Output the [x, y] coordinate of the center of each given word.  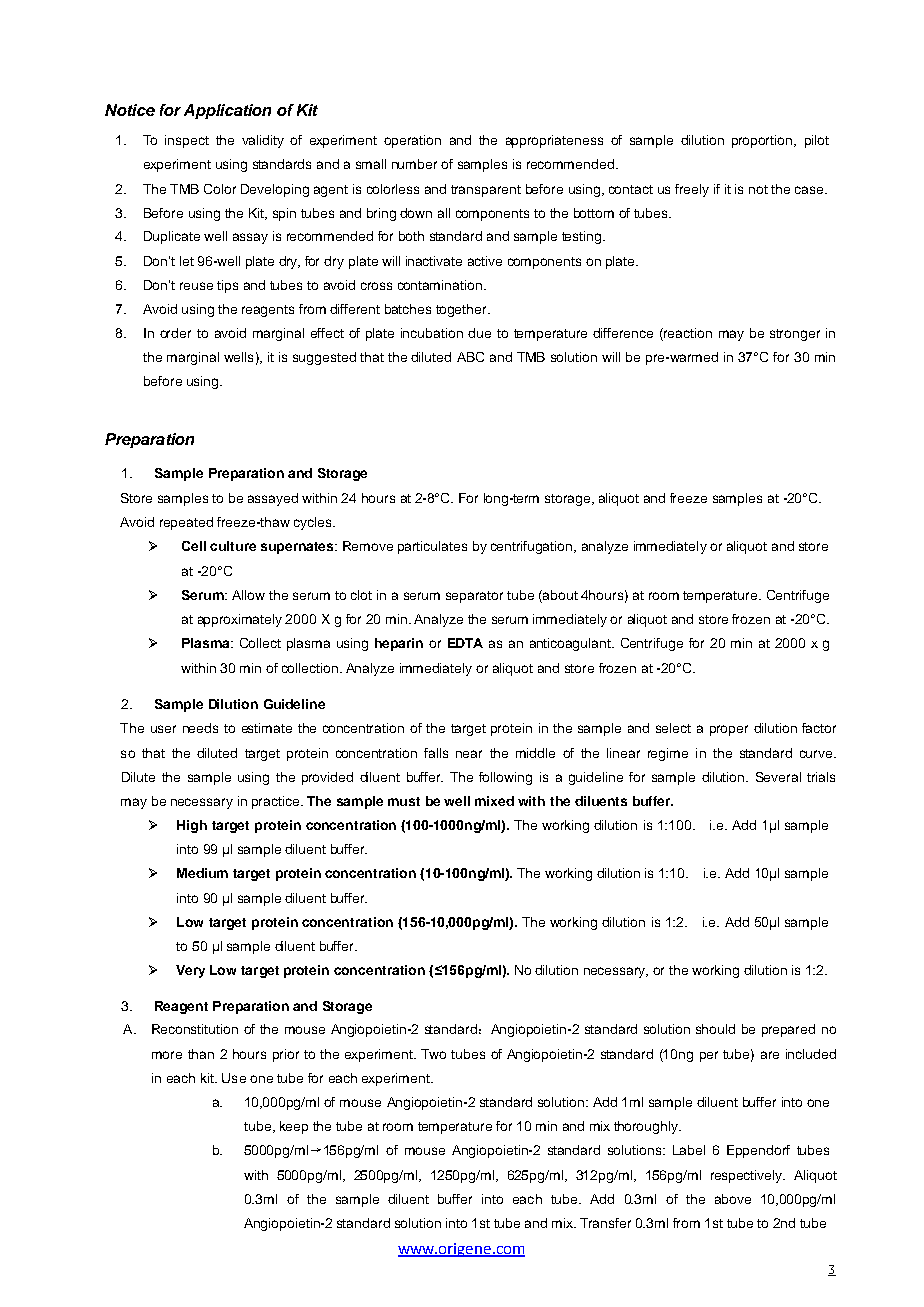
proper [729, 730]
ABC [470, 357]
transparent [486, 191]
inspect [187, 141]
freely [692, 190]
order [175, 333]
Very [190, 971]
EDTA [465, 643]
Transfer [605, 1223]
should [715, 1029]
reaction [687, 334]
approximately [240, 620]
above [733, 1199]
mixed [494, 801]
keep [294, 1127]
